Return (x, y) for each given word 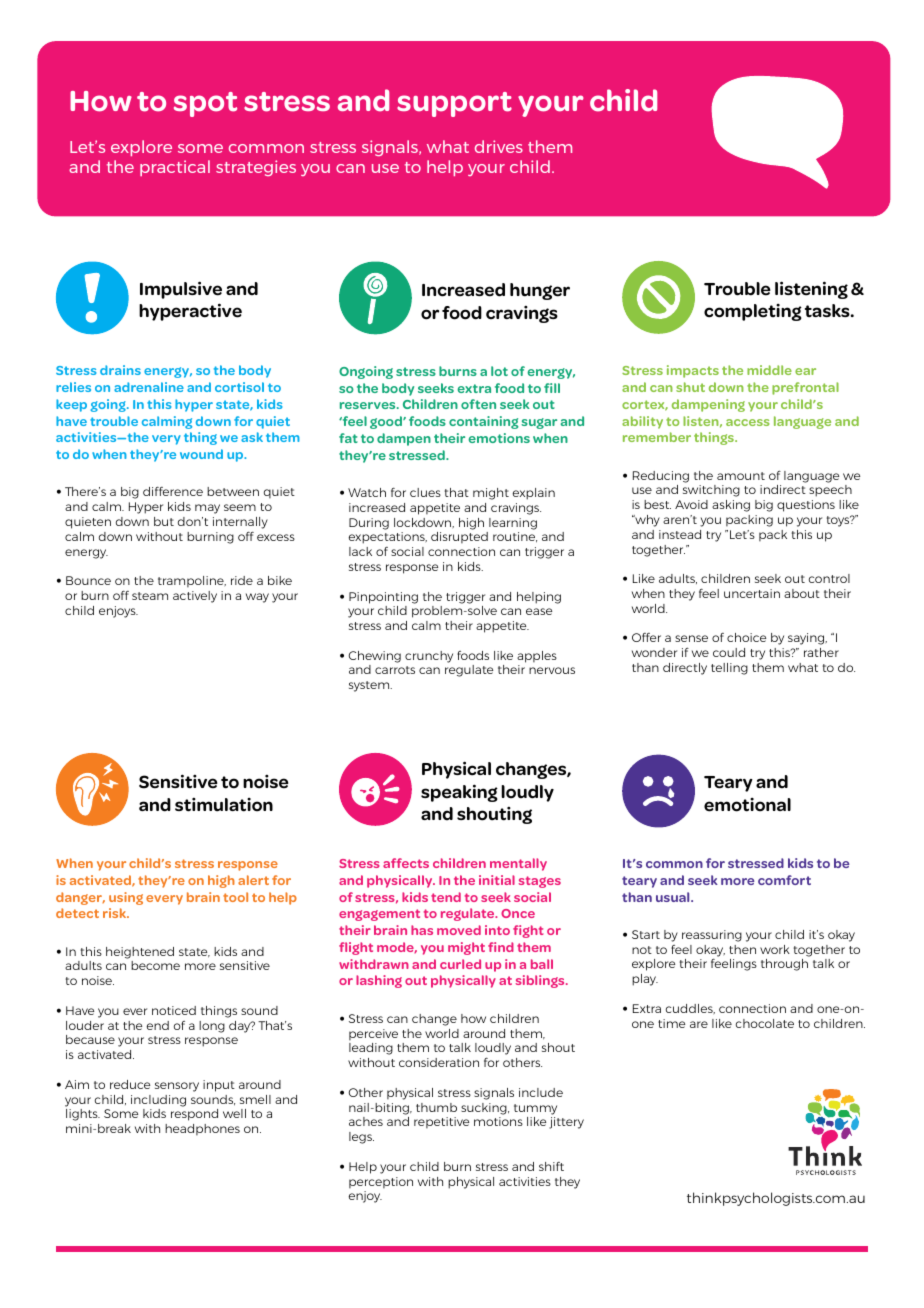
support (454, 104)
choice (746, 637)
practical (175, 168)
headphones (202, 1129)
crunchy (429, 657)
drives (499, 146)
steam (150, 596)
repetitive (441, 1122)
